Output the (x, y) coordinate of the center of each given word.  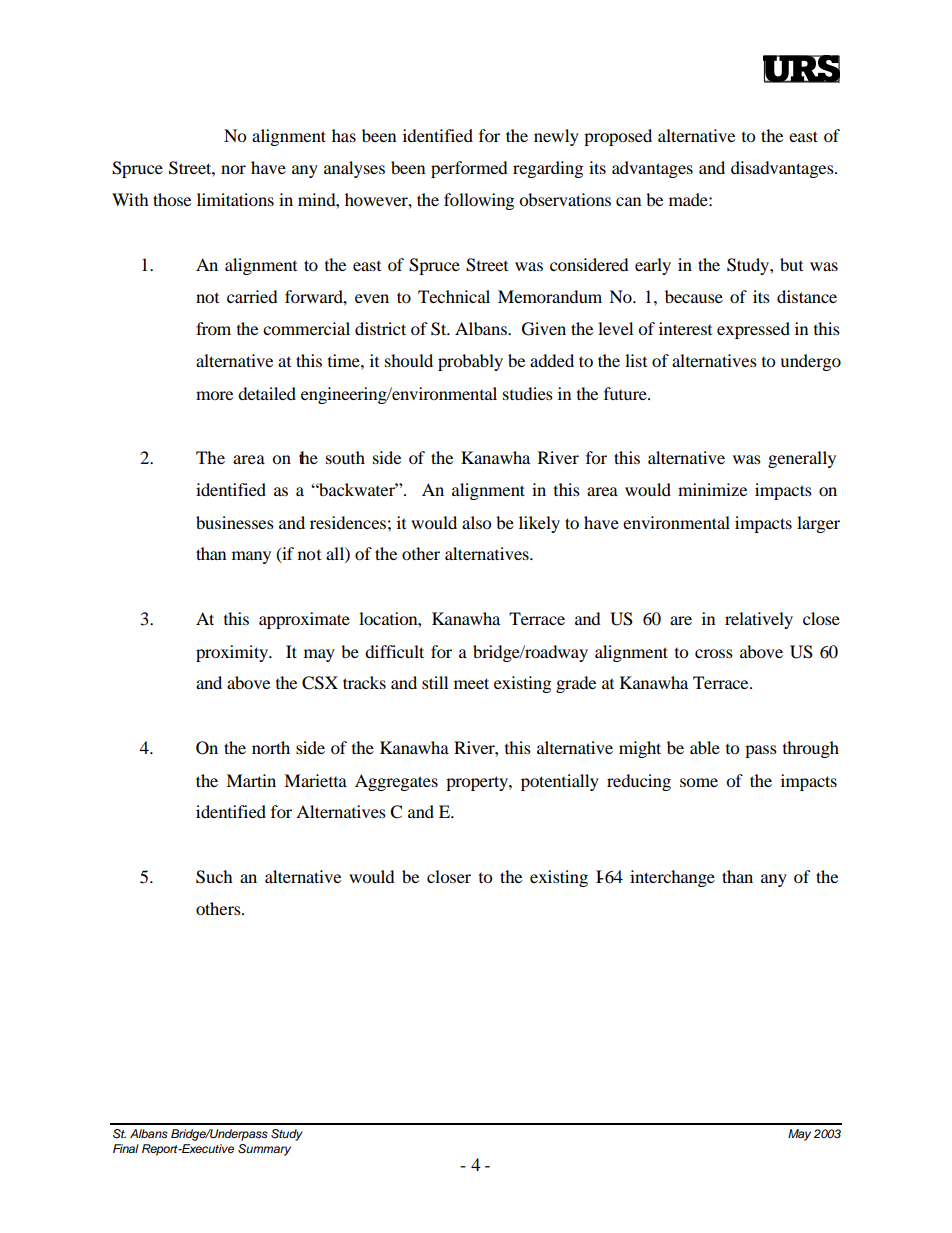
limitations (235, 199)
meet (471, 683)
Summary (264, 1150)
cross (714, 653)
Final (126, 1148)
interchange (672, 878)
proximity (233, 653)
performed (469, 169)
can (628, 201)
